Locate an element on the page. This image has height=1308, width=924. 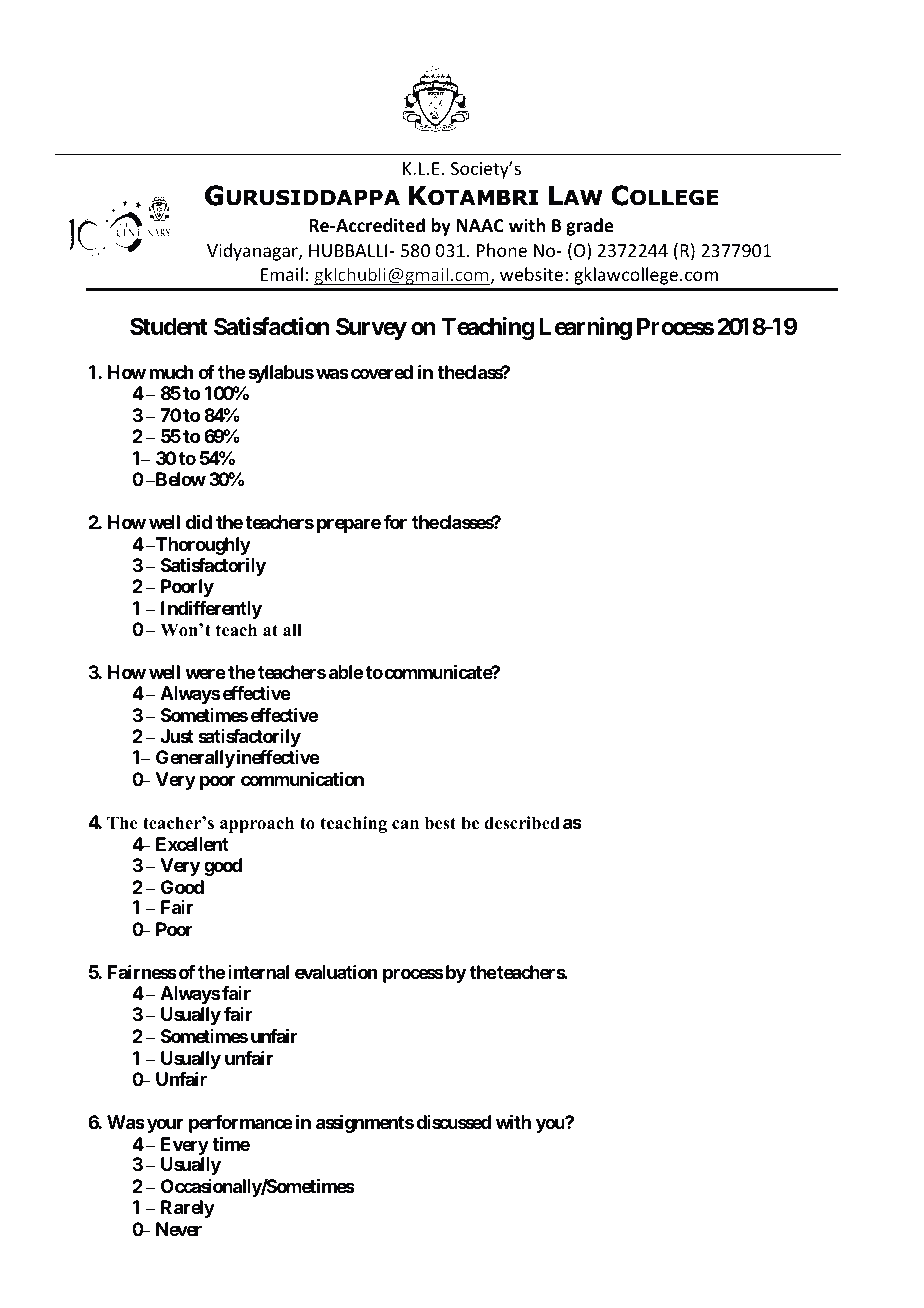
Survey is located at coordinates (371, 328).
